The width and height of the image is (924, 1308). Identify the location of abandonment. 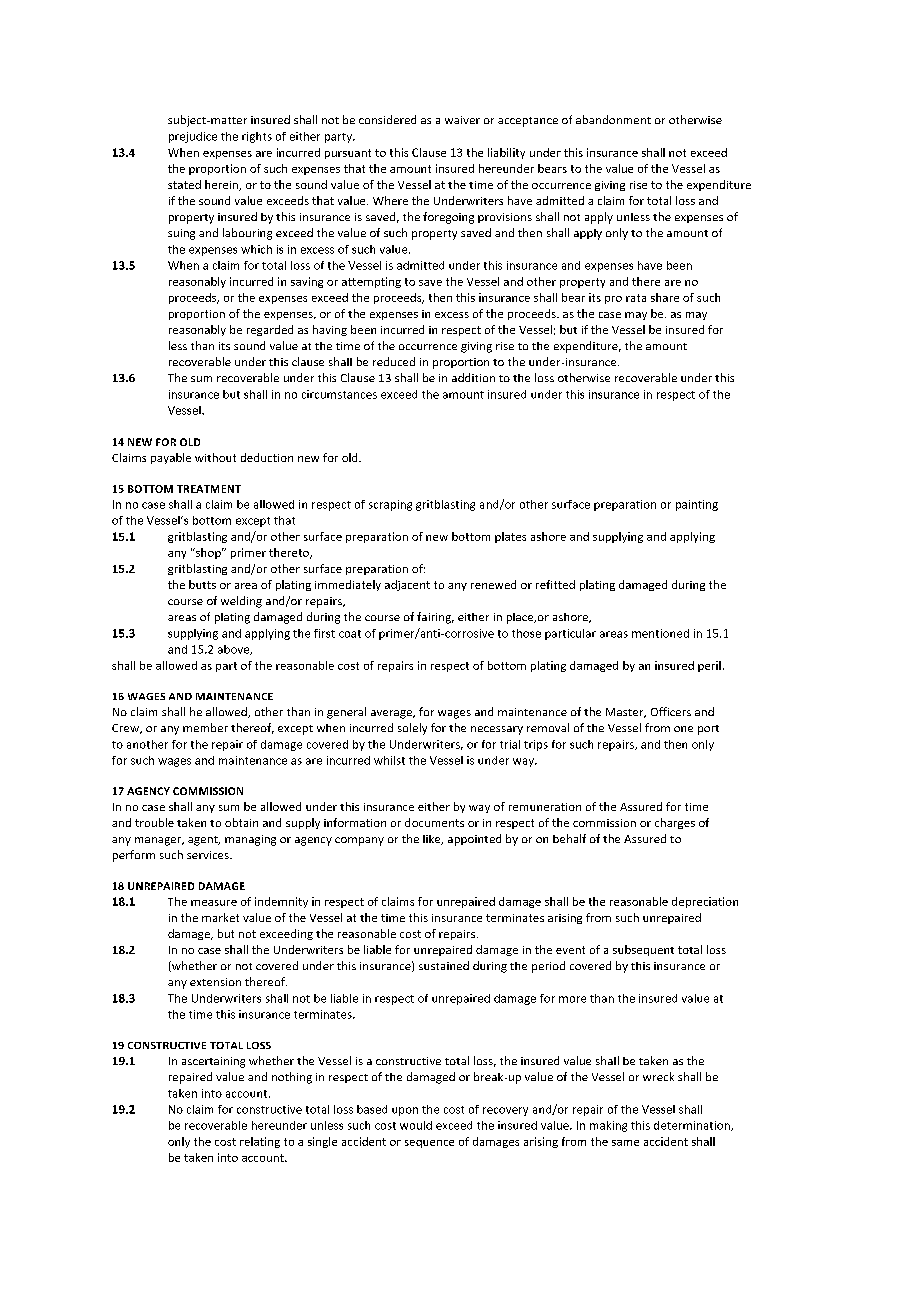
(613, 119).
